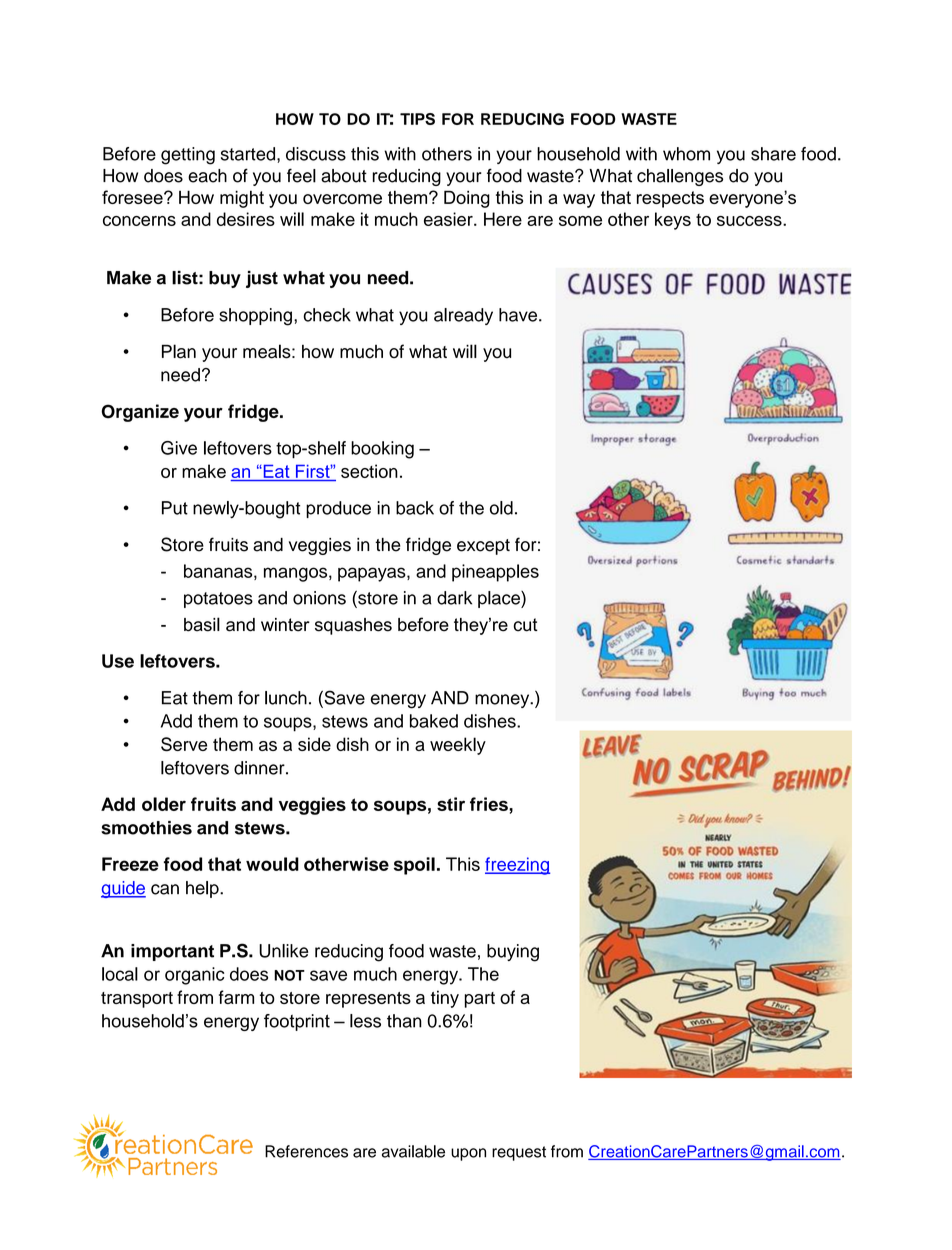  What do you see at coordinates (686, 154) in the image?
I see `whom` at bounding box center [686, 154].
